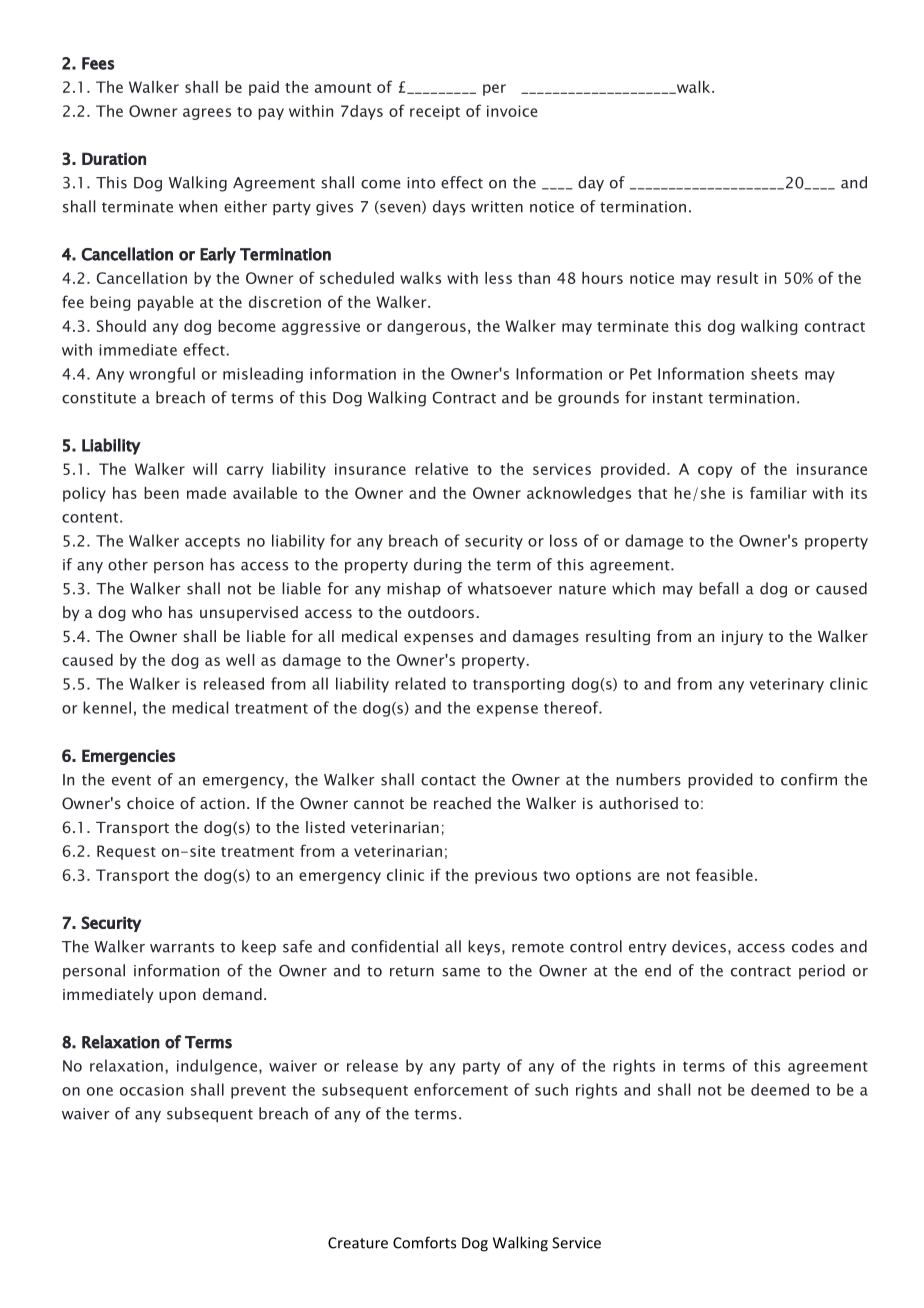 This screenshot has width=924, height=1308. What do you see at coordinates (512, 111) in the screenshot?
I see `invoice` at bounding box center [512, 111].
